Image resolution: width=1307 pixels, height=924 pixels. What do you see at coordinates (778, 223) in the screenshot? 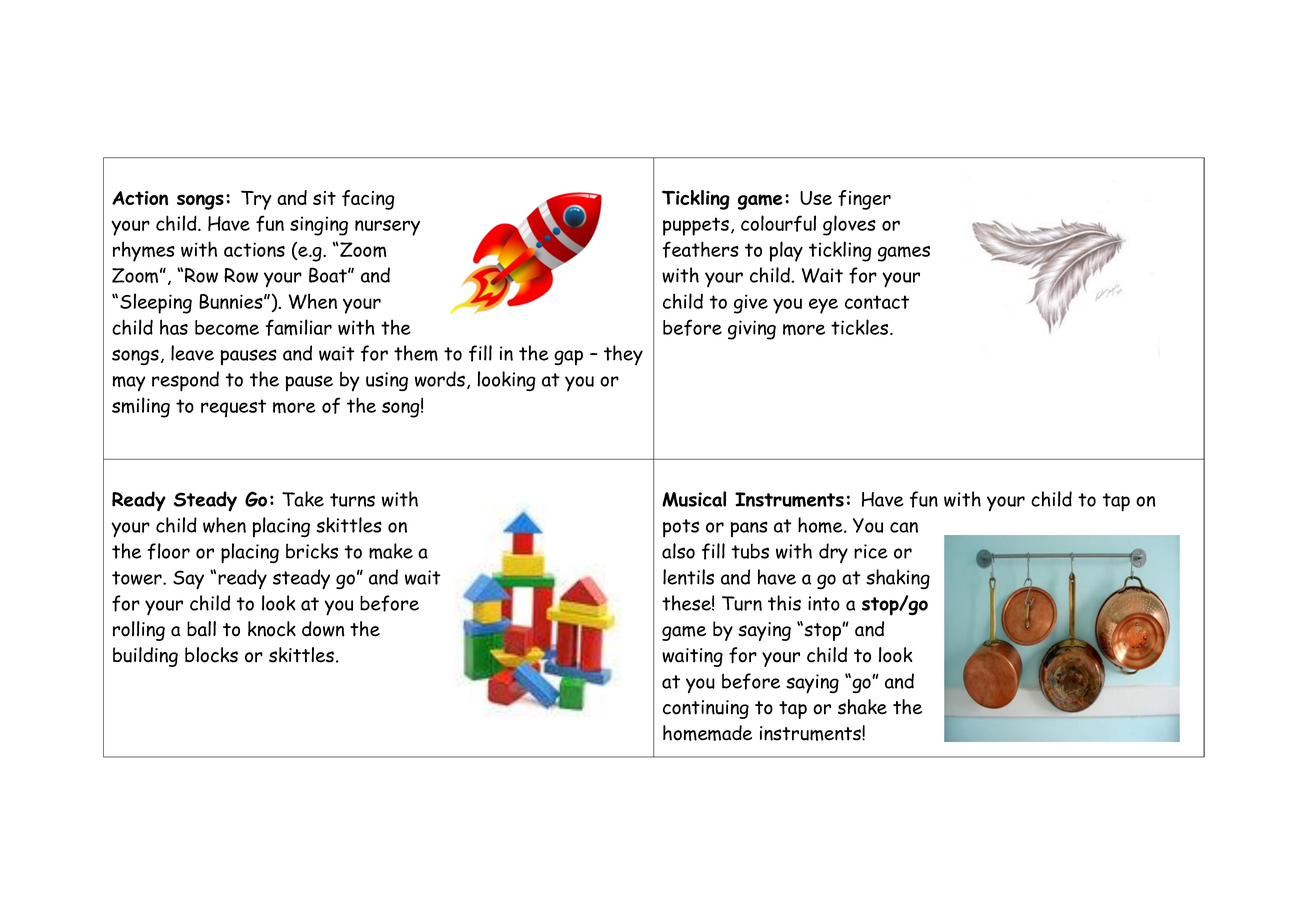
I see `colourful` at bounding box center [778, 223].
